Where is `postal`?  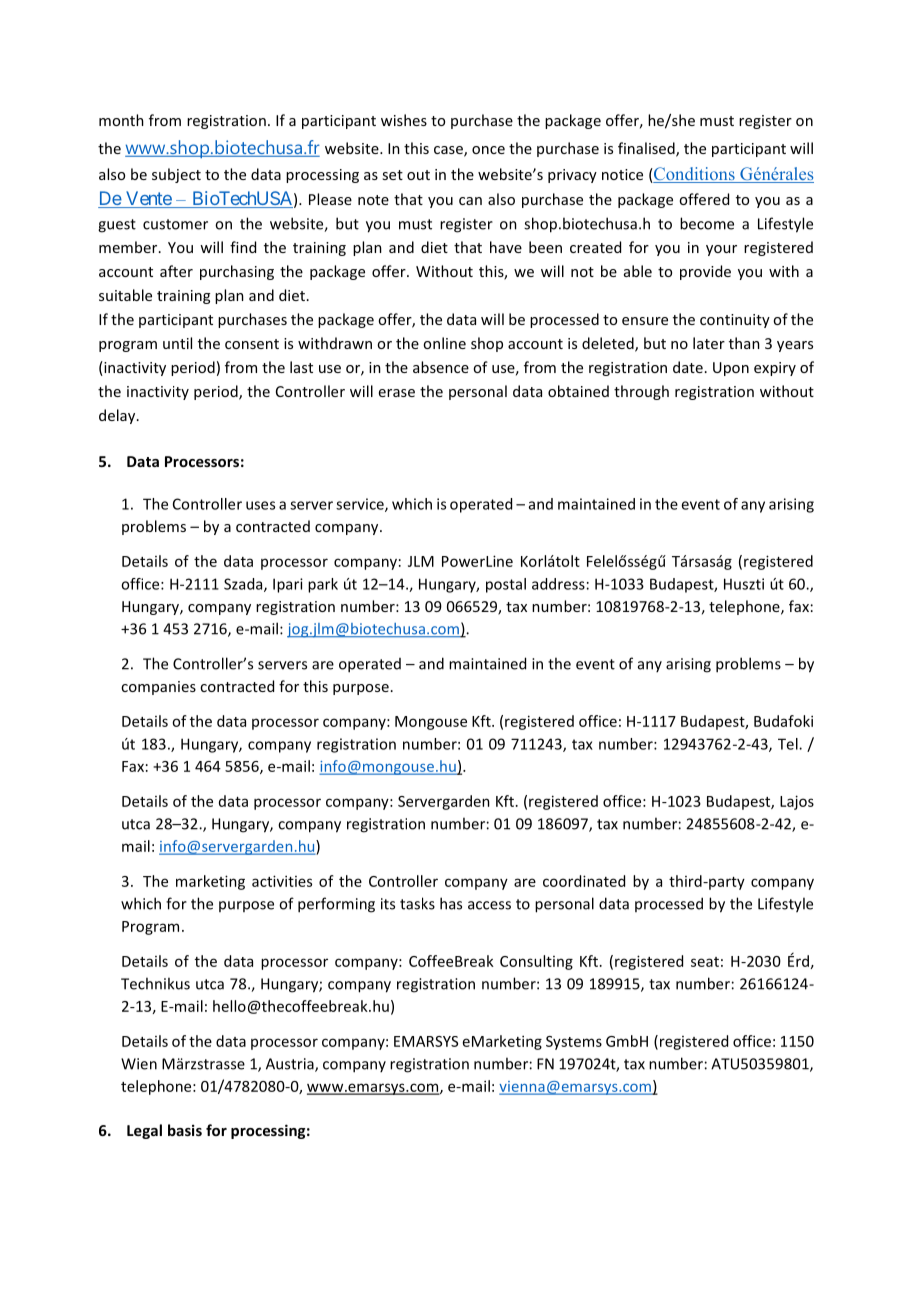 postal is located at coordinates (506, 585).
